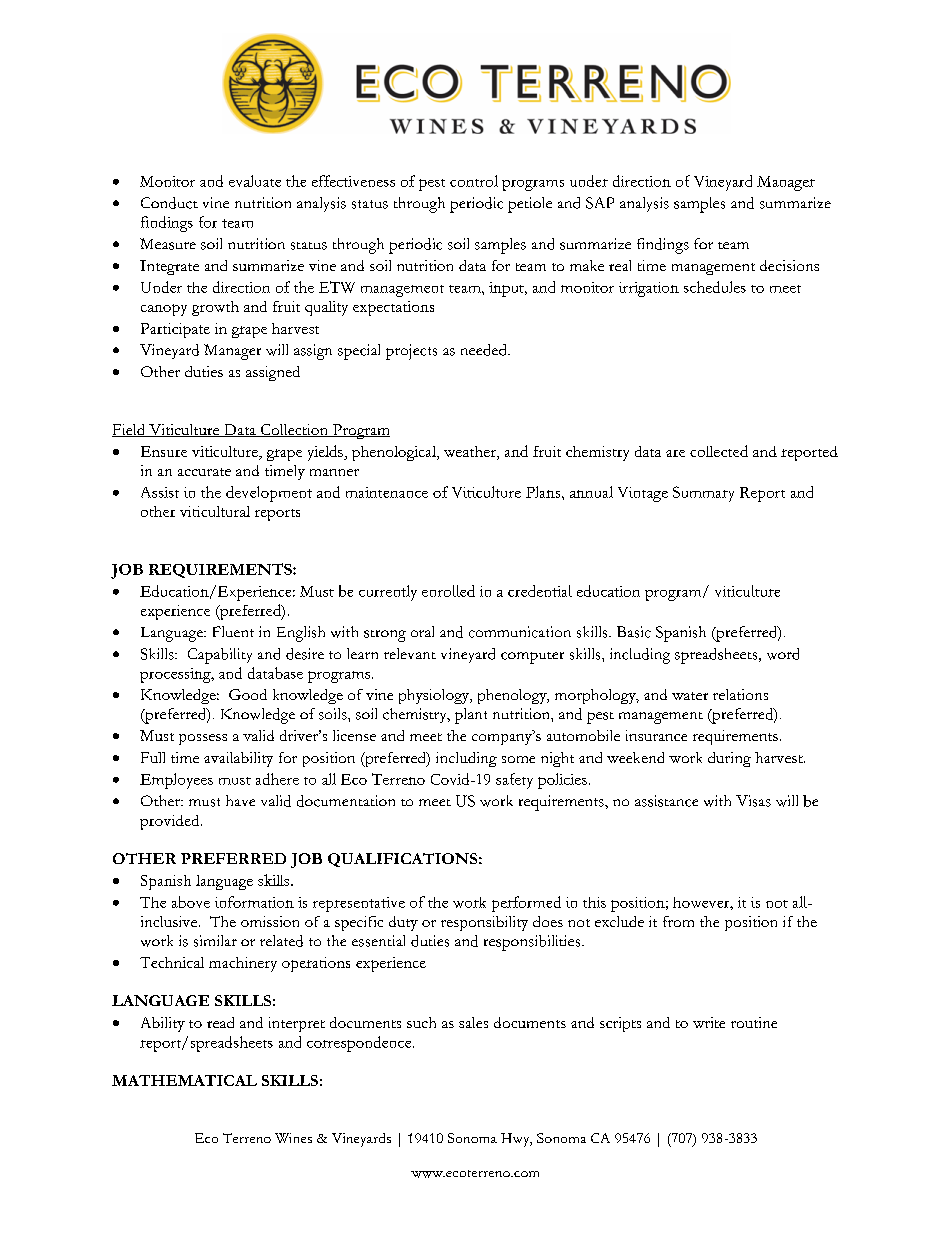  I want to click on schedules, so click(715, 287).
